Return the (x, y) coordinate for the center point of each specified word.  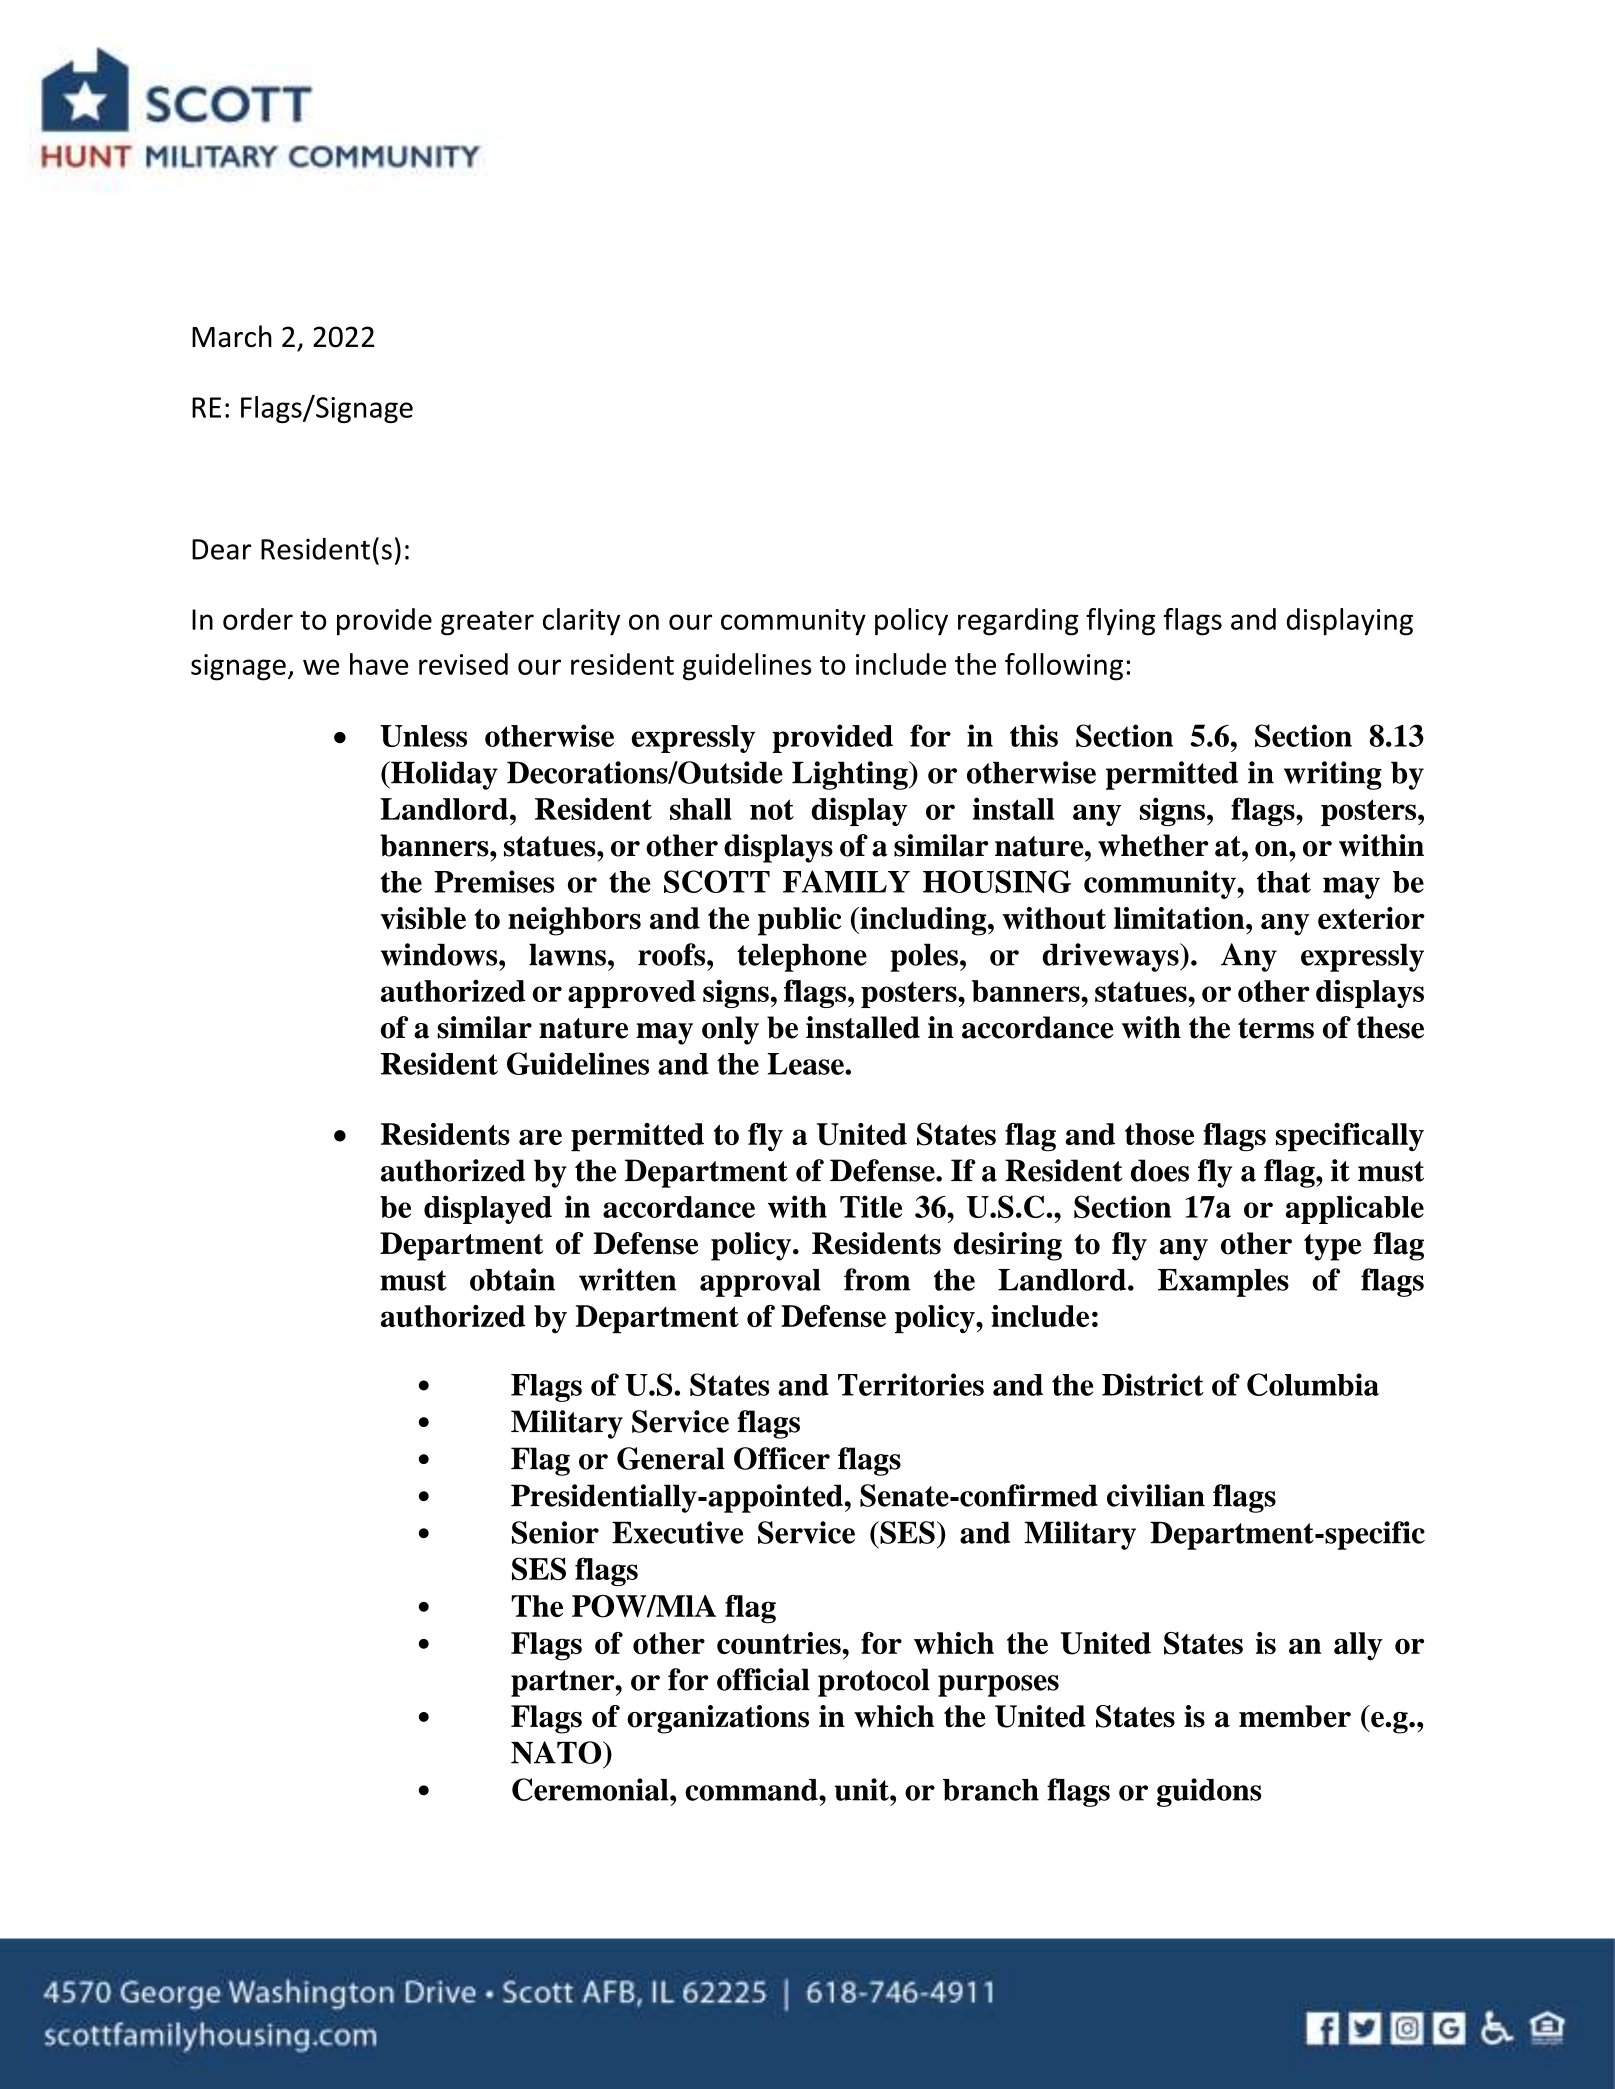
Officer (782, 1458)
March (232, 336)
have (379, 664)
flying (1120, 622)
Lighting (851, 775)
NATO (557, 1752)
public (799, 921)
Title (871, 1206)
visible (423, 918)
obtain (512, 1279)
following (1064, 667)
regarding (1018, 622)
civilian (1156, 1495)
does (1160, 1170)
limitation (1180, 918)
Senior (555, 1532)
